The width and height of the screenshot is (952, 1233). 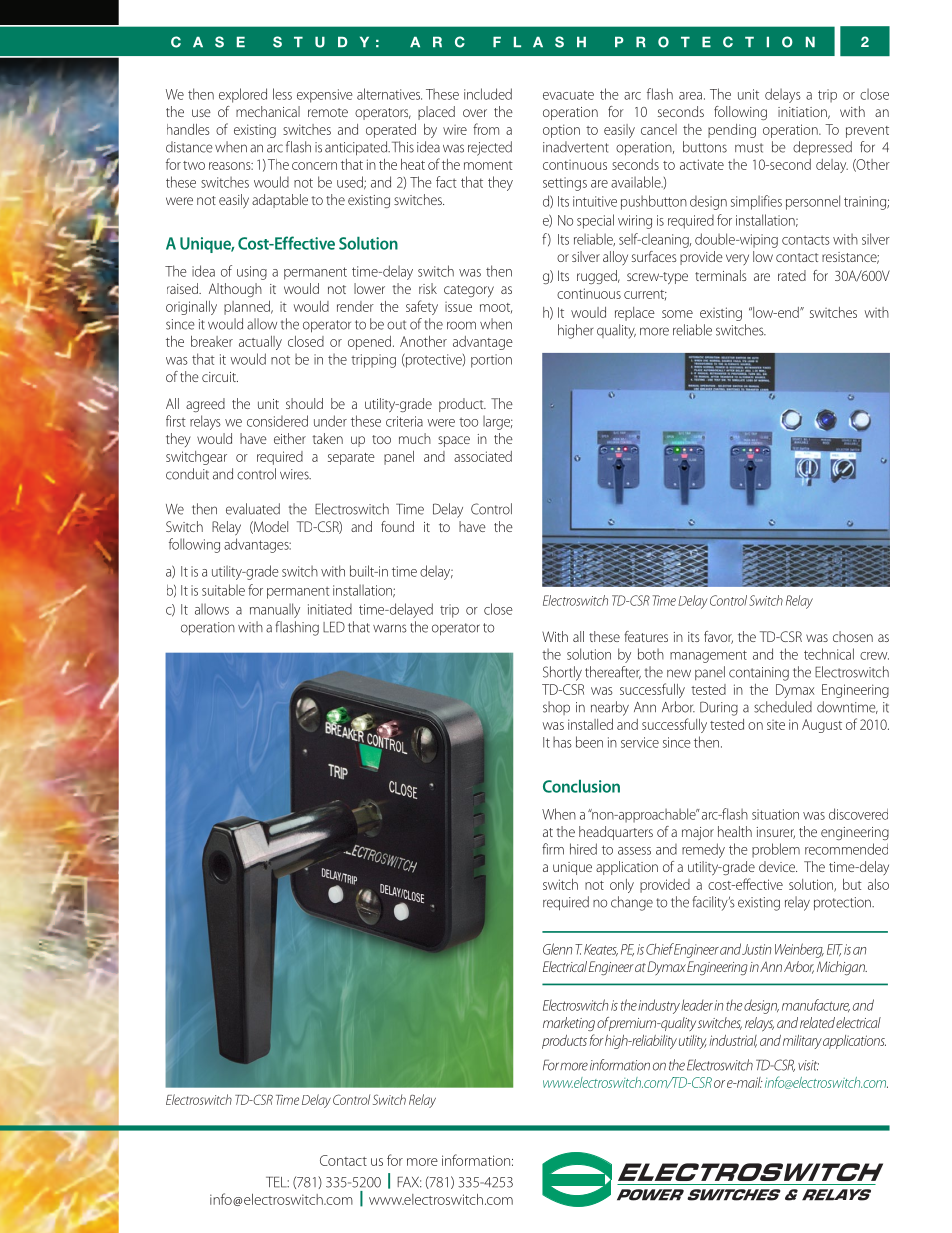 I want to click on chosen, so click(x=853, y=636).
